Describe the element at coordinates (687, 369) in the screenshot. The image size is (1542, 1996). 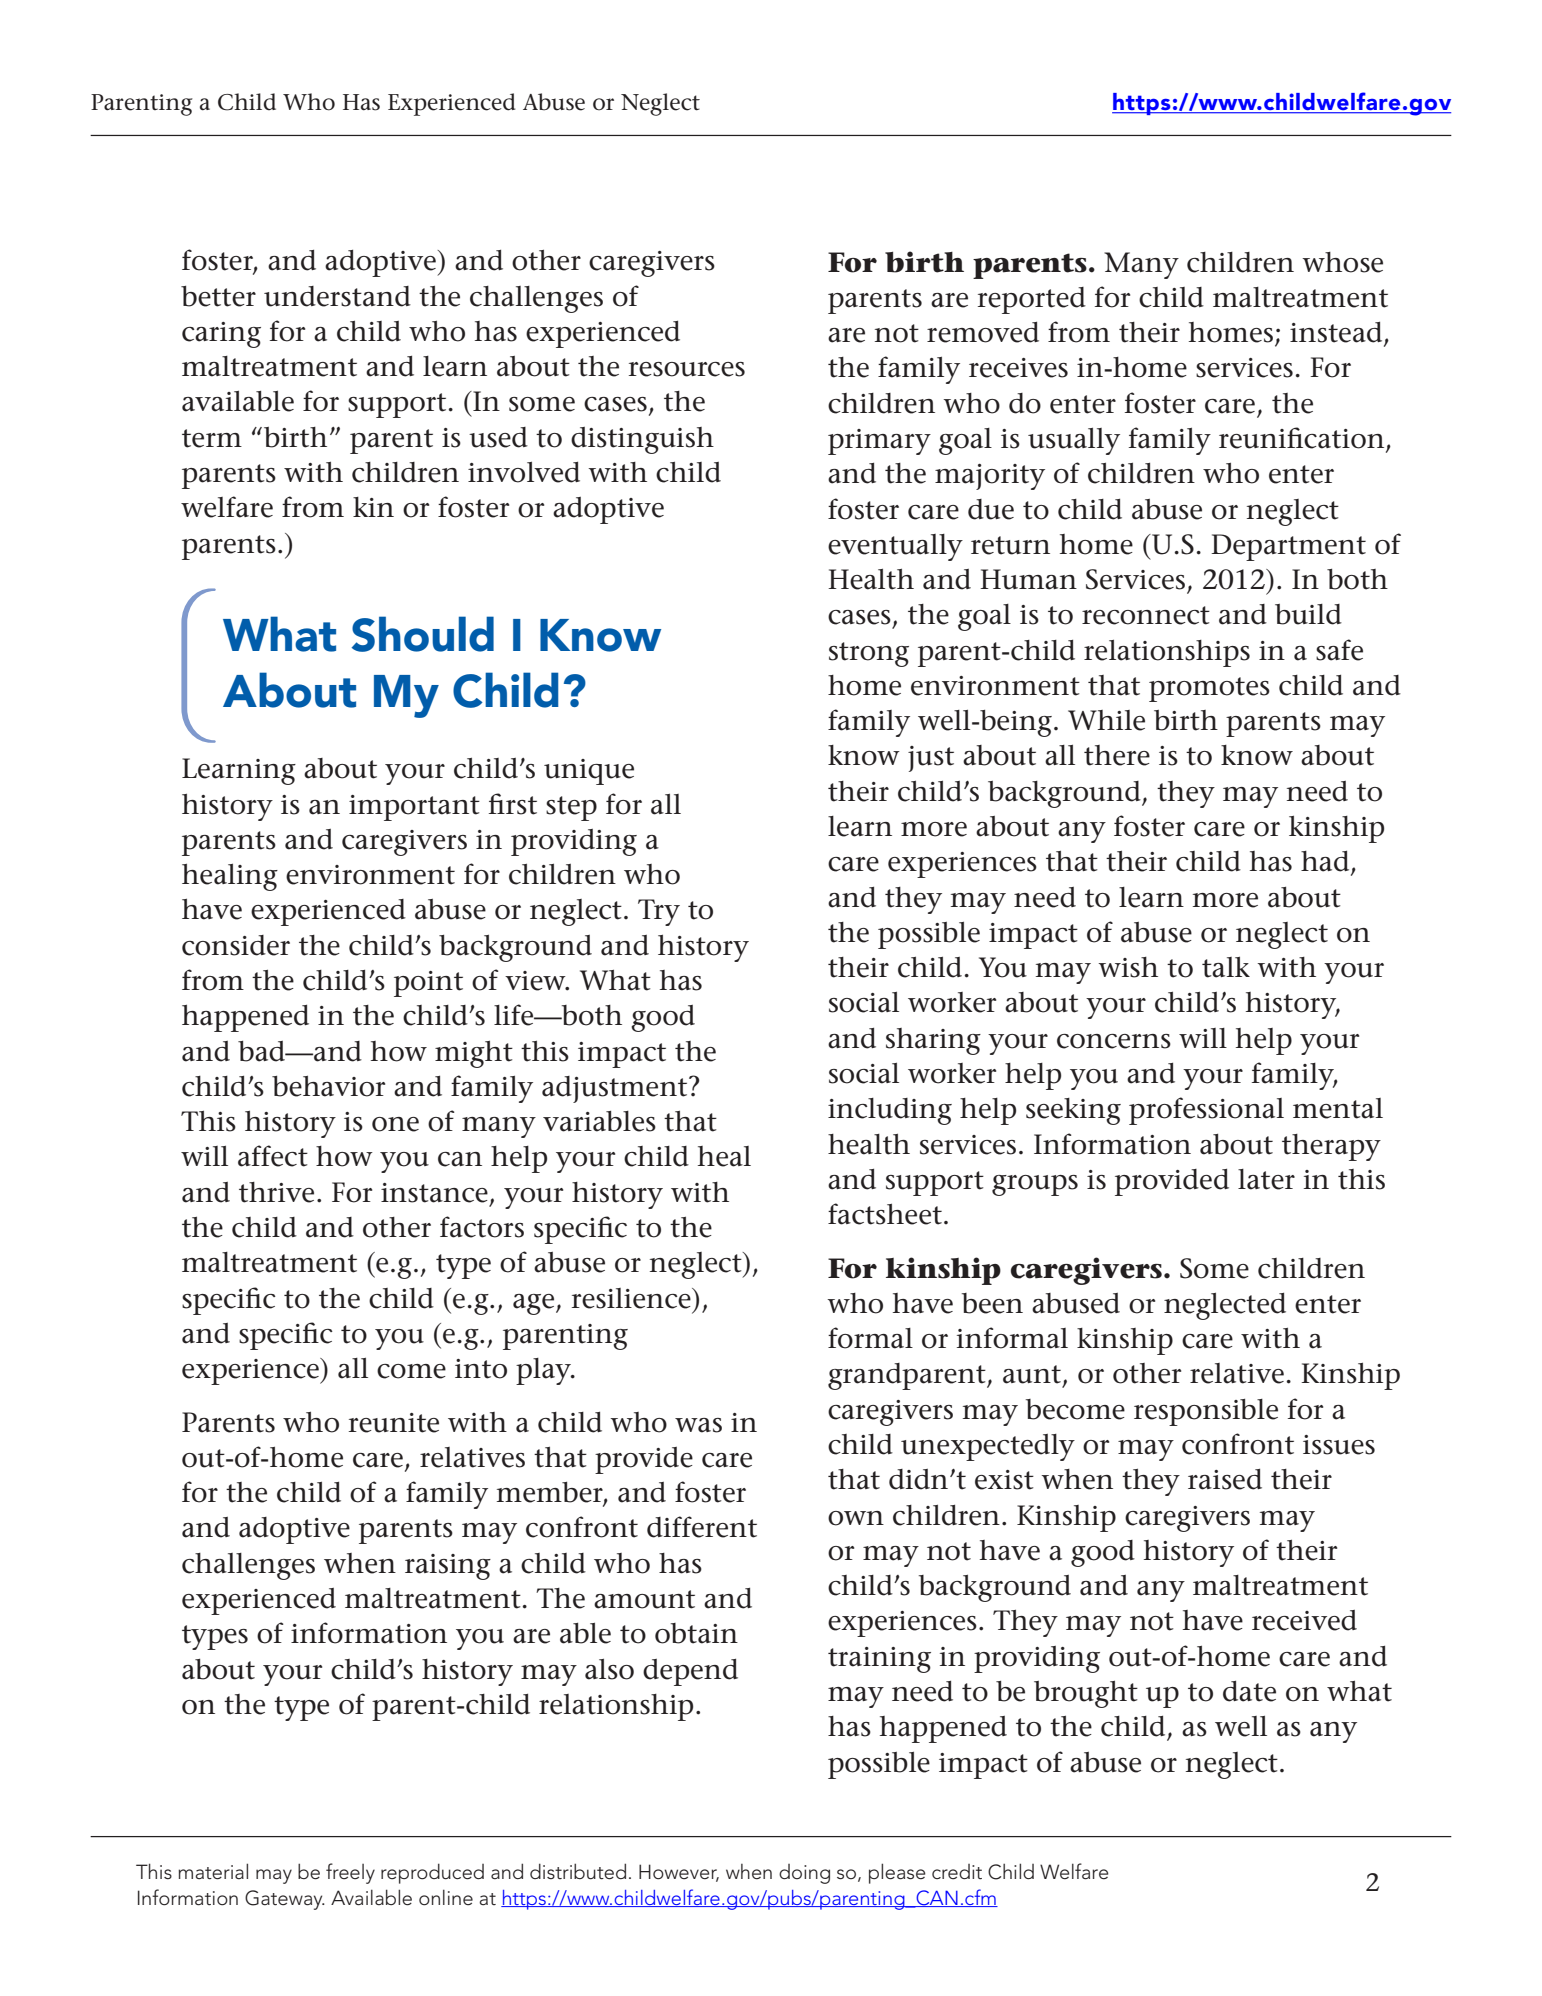
I see `resources` at that location.
